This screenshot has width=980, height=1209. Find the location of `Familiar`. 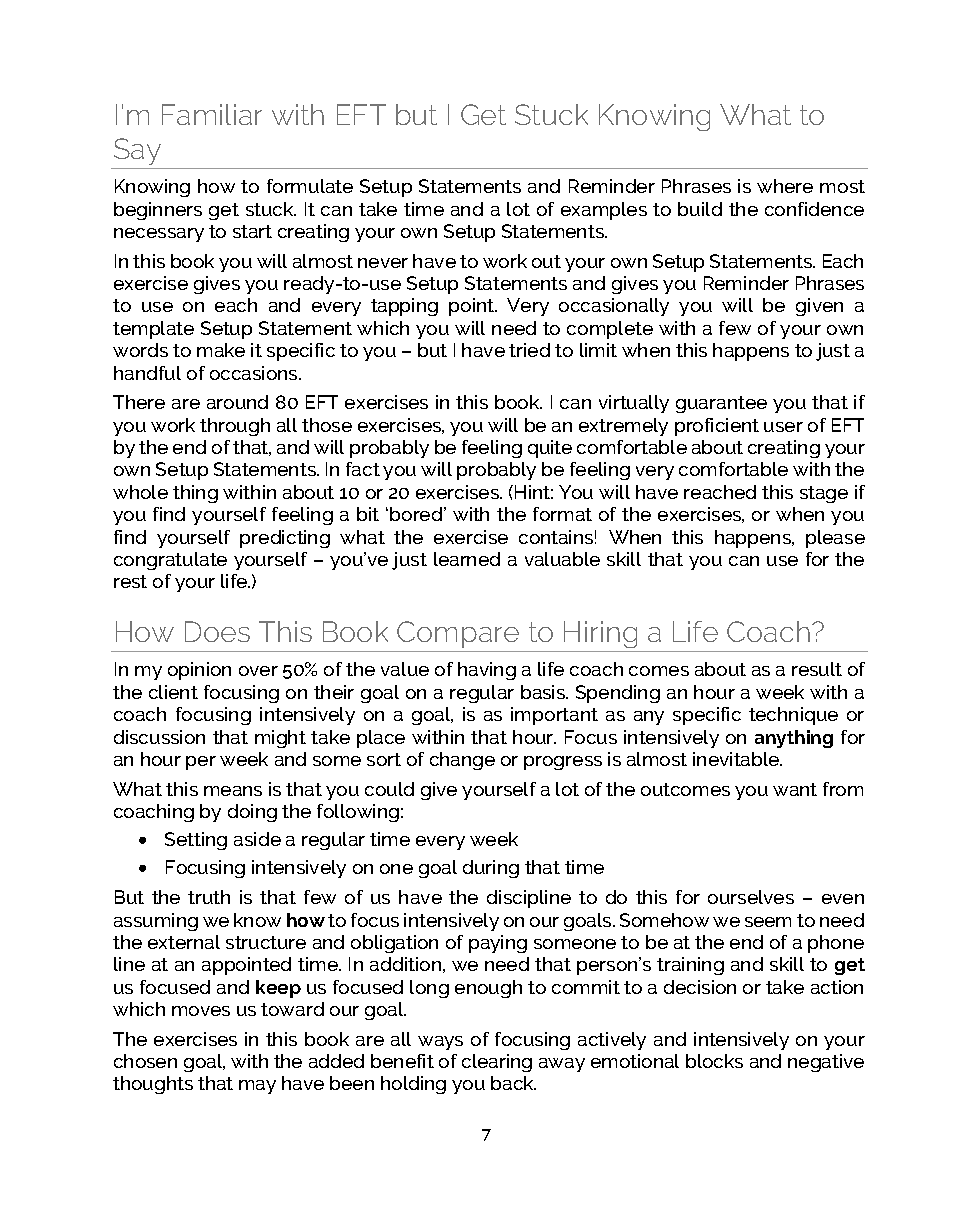

Familiar is located at coordinates (212, 114).
